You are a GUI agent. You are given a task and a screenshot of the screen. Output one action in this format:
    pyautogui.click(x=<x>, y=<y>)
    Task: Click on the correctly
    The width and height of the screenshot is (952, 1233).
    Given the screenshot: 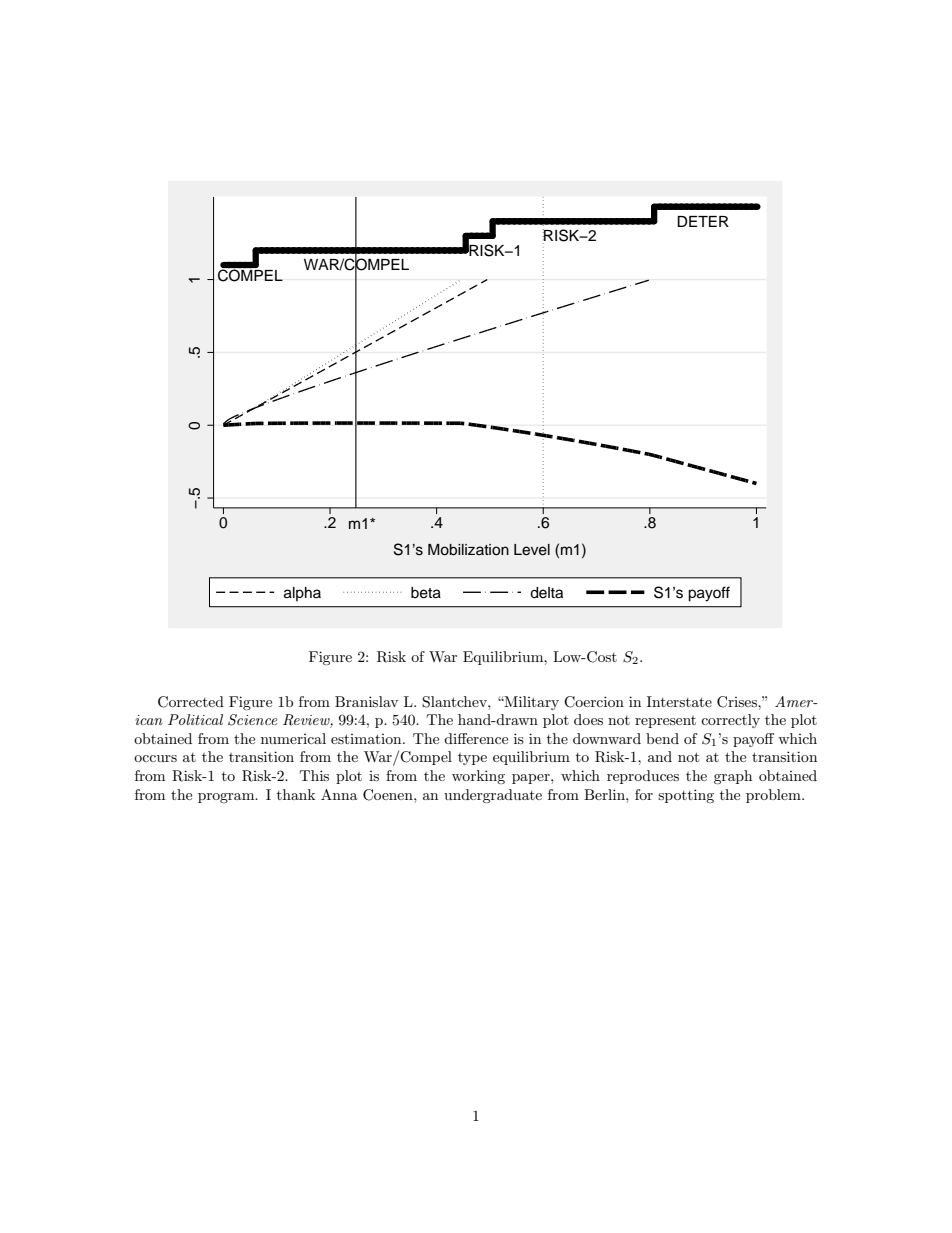 What is the action you would take?
    pyautogui.click(x=730, y=721)
